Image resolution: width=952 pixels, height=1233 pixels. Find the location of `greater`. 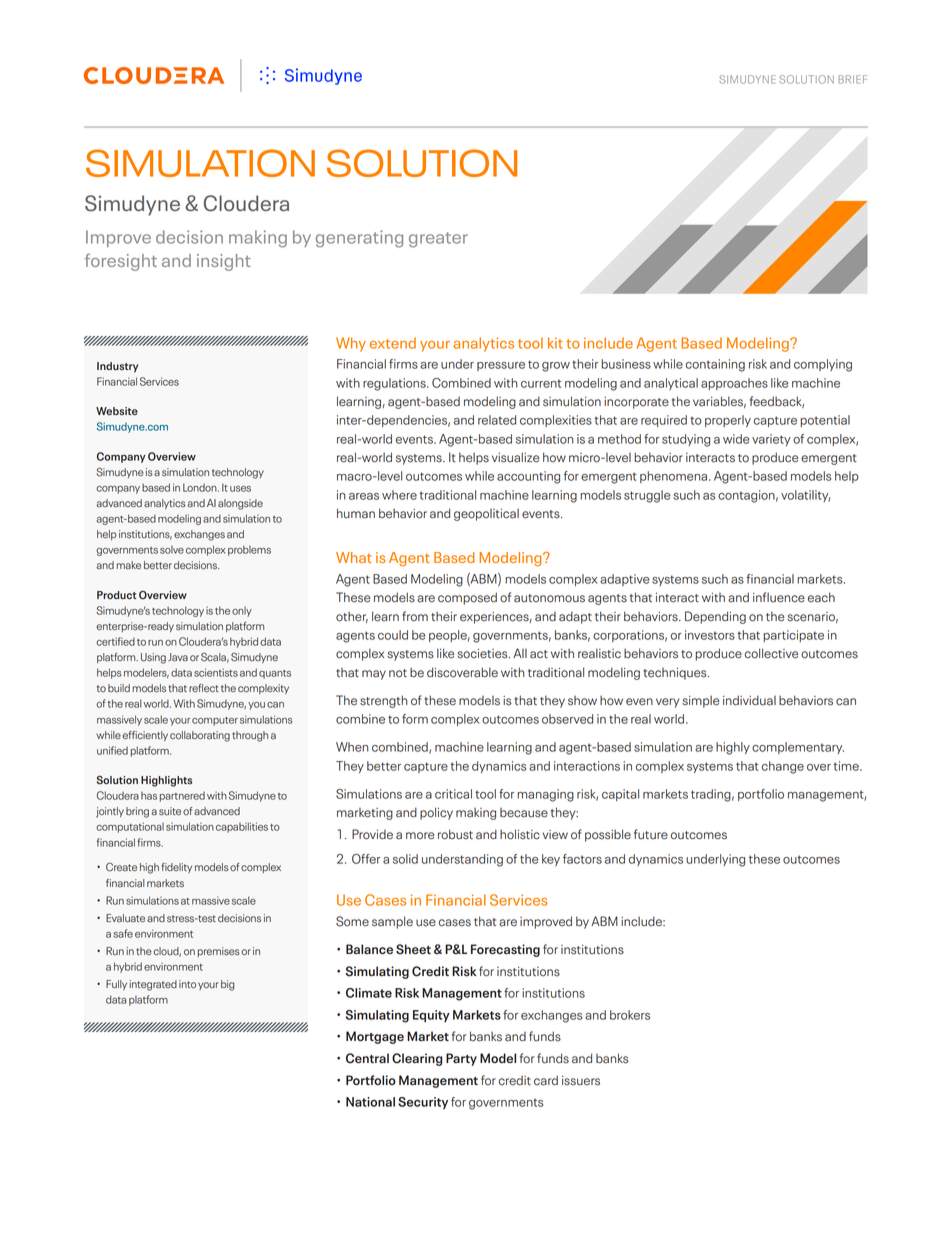

greater is located at coordinates (438, 240).
